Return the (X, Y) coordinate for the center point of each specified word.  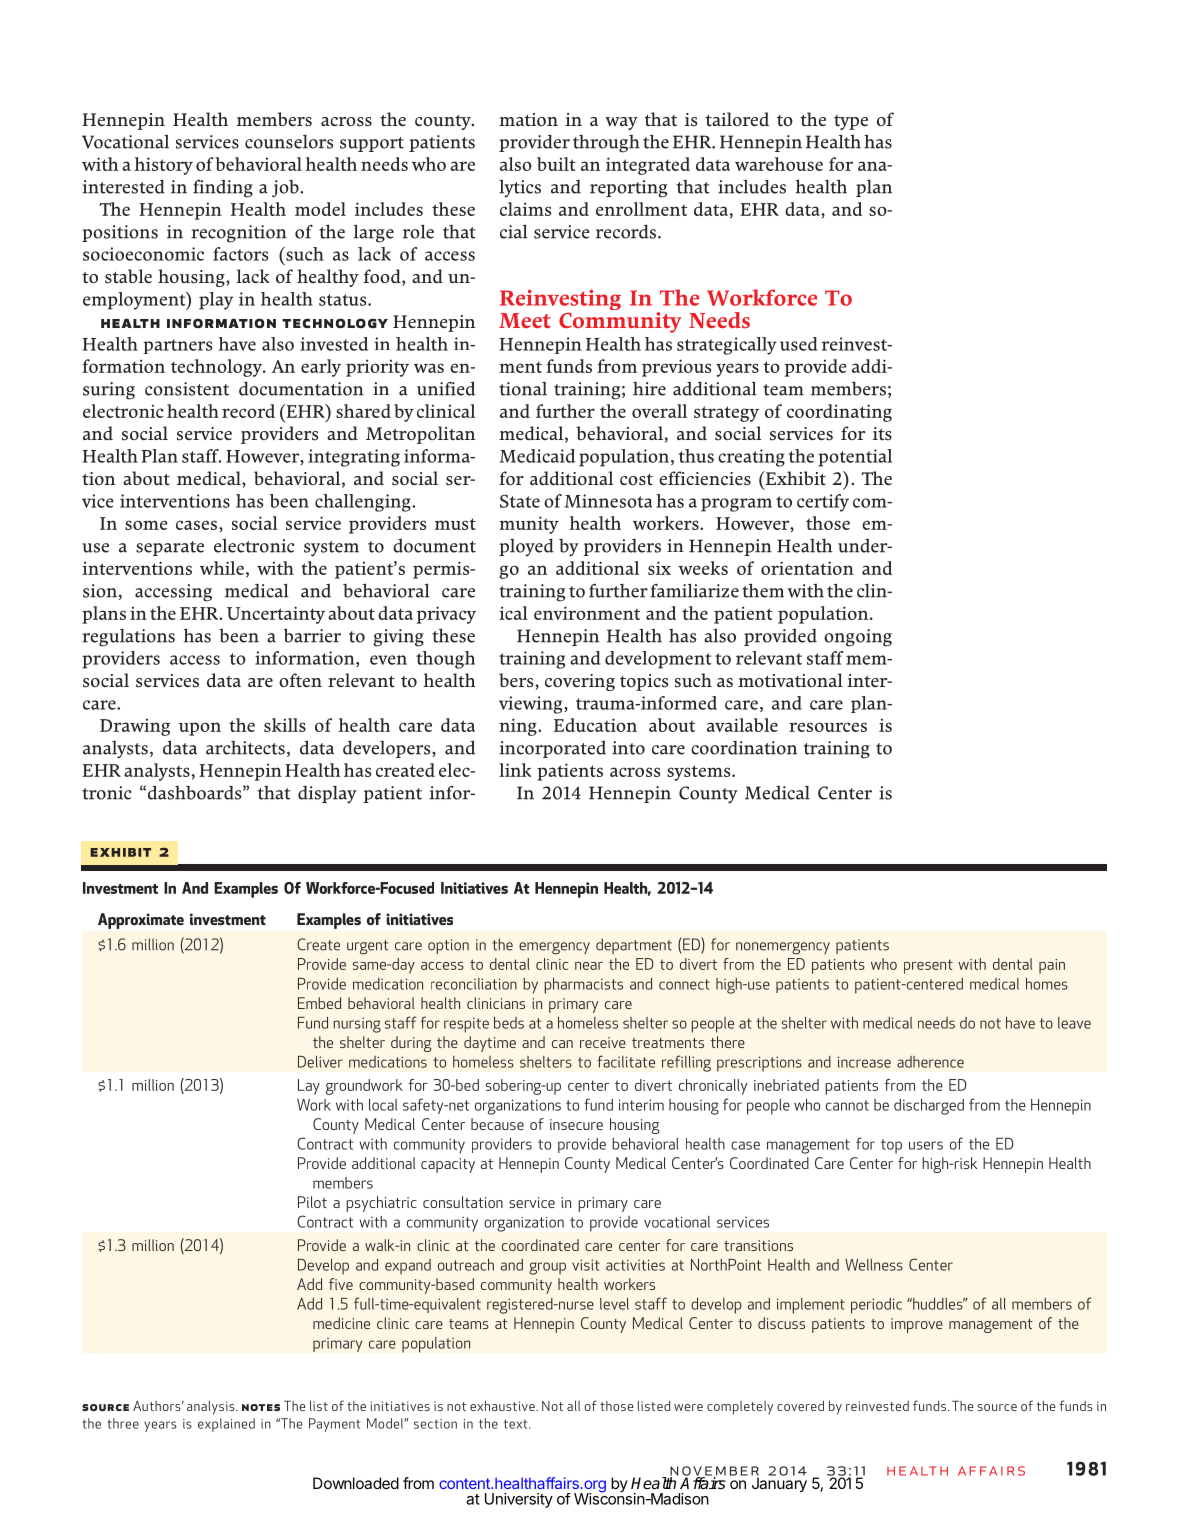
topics (644, 682)
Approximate (141, 921)
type (851, 122)
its (882, 434)
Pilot (312, 1202)
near (589, 966)
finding (223, 189)
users (926, 1145)
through (606, 144)
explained (226, 1425)
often (300, 680)
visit (586, 1265)
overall (659, 411)
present (928, 966)
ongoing (858, 638)
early (321, 368)
